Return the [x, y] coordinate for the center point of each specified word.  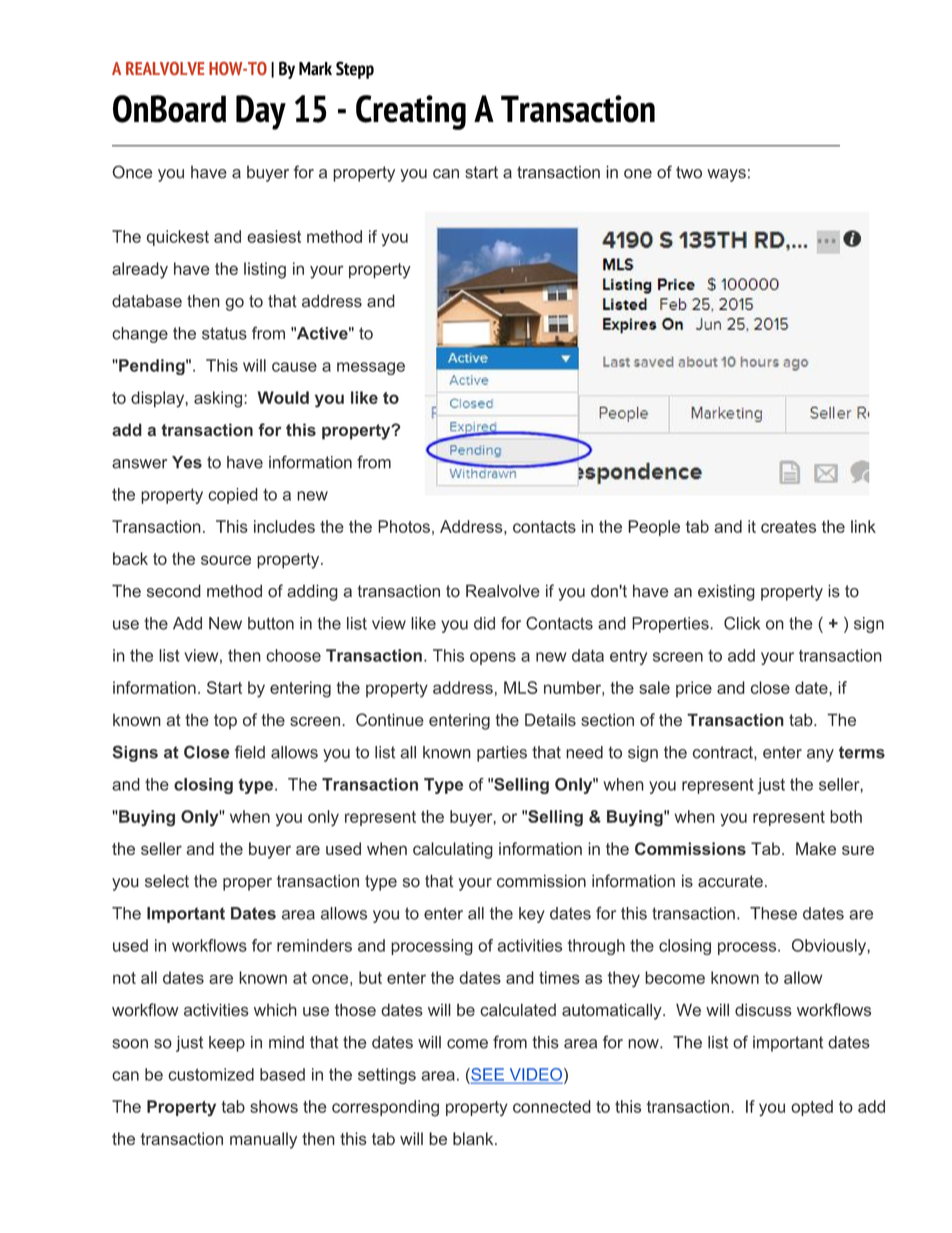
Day [261, 112]
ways [726, 175]
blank [474, 1138]
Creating [411, 112]
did [484, 623]
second [174, 591]
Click [742, 623]
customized [211, 1074]
